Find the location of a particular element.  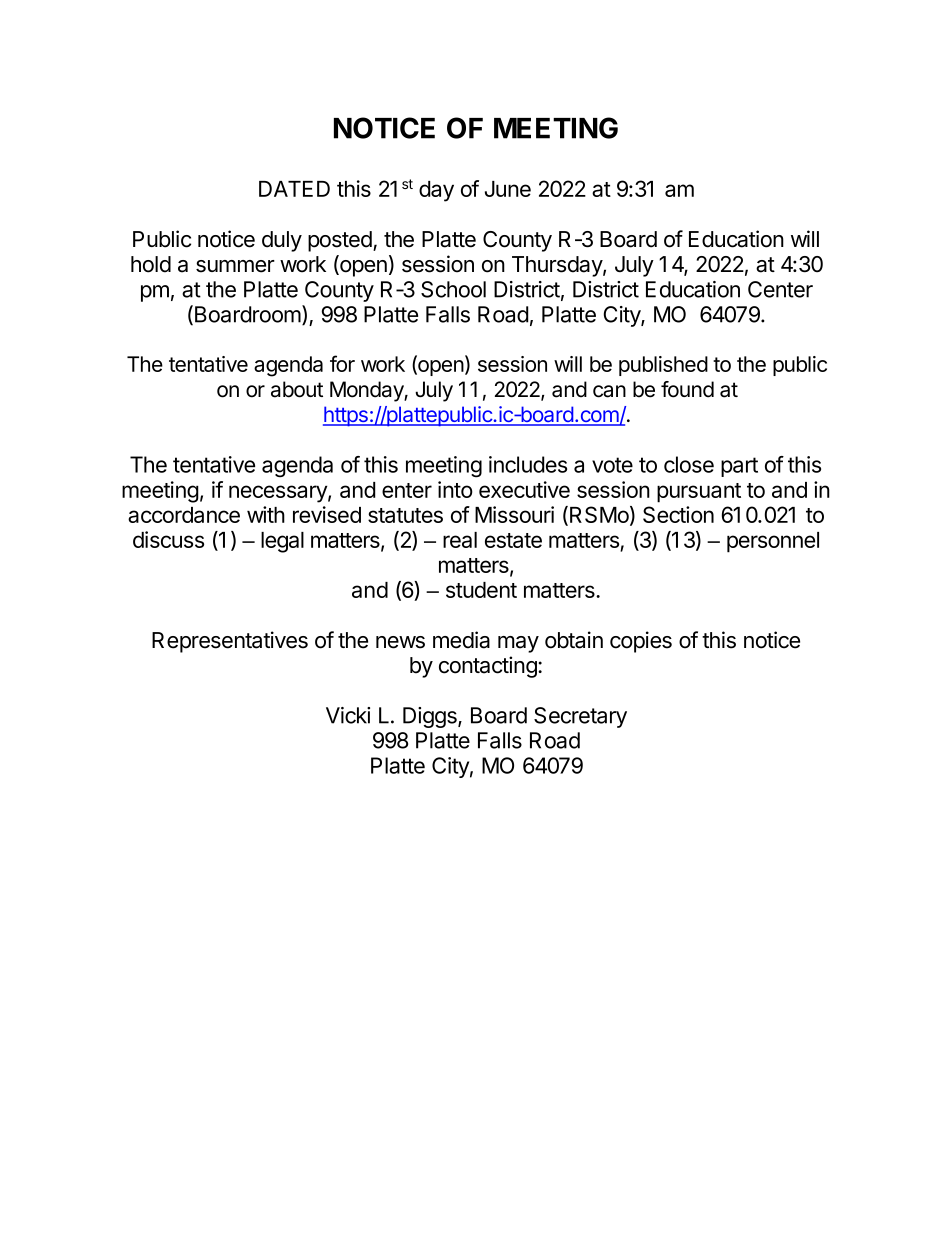

Vicki is located at coordinates (348, 715).
